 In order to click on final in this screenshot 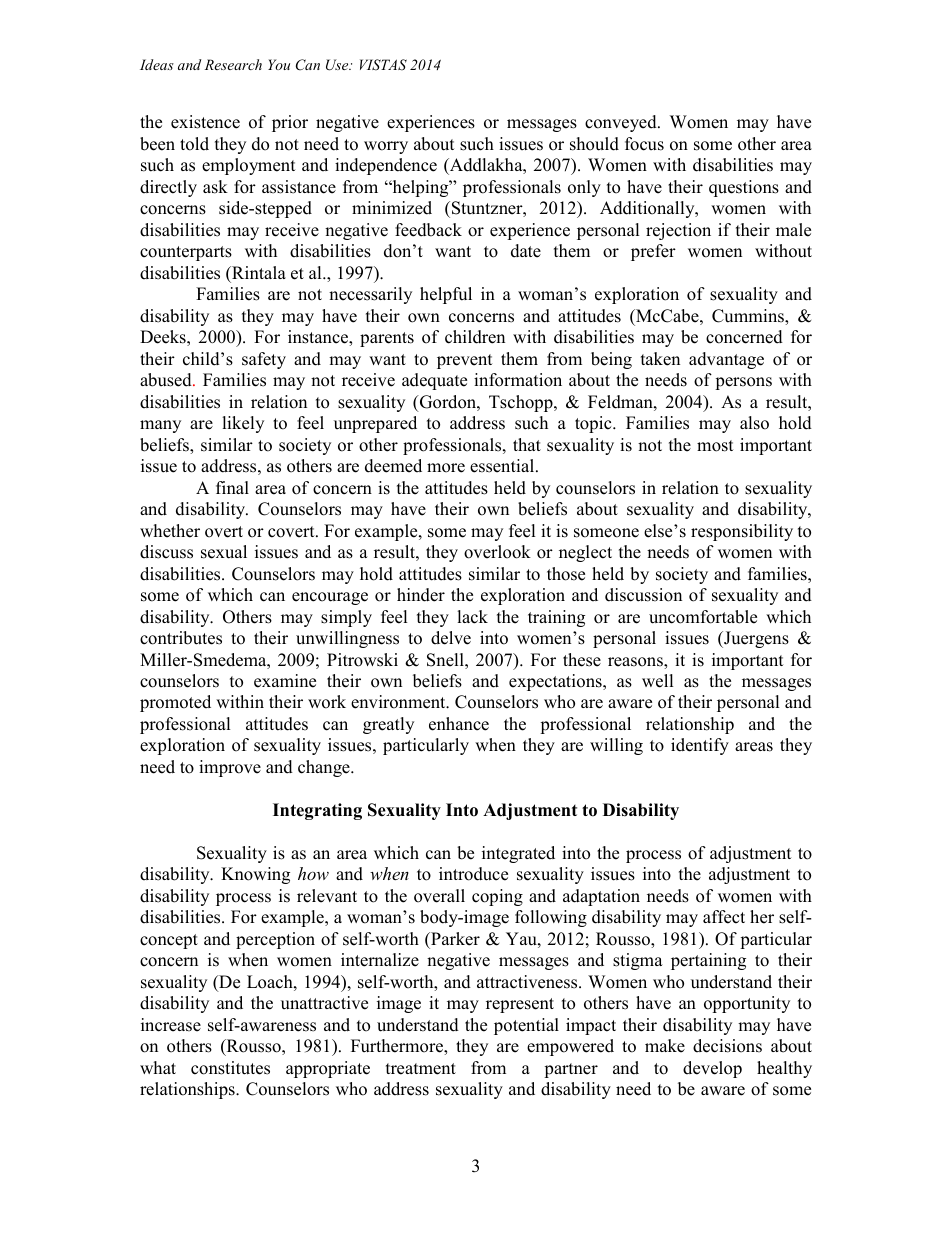, I will do `click(232, 487)`.
